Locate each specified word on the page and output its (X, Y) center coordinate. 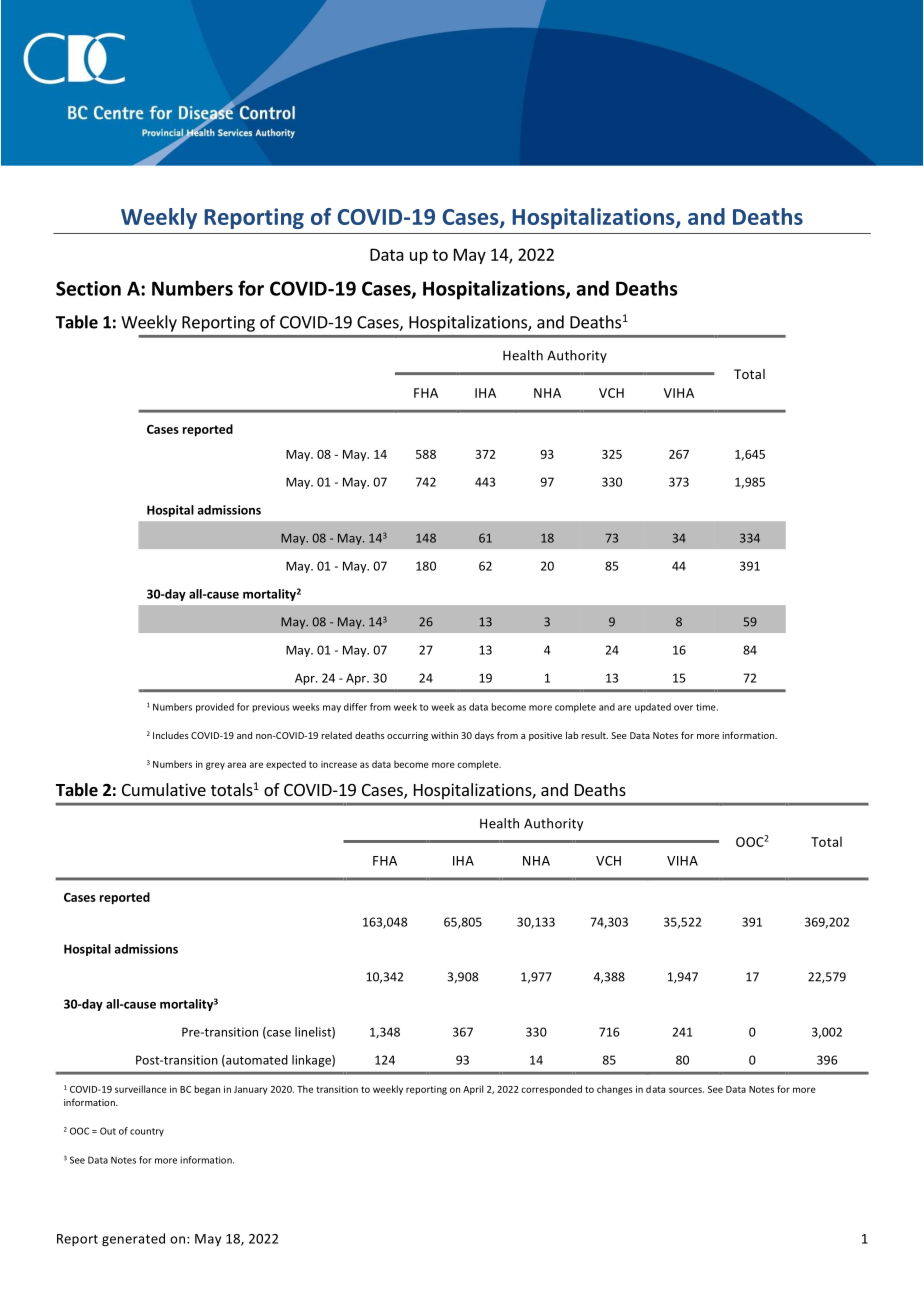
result (594, 735)
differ (355, 707)
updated (653, 708)
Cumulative (164, 789)
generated (133, 1239)
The (305, 1089)
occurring (407, 736)
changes (615, 1090)
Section (88, 288)
